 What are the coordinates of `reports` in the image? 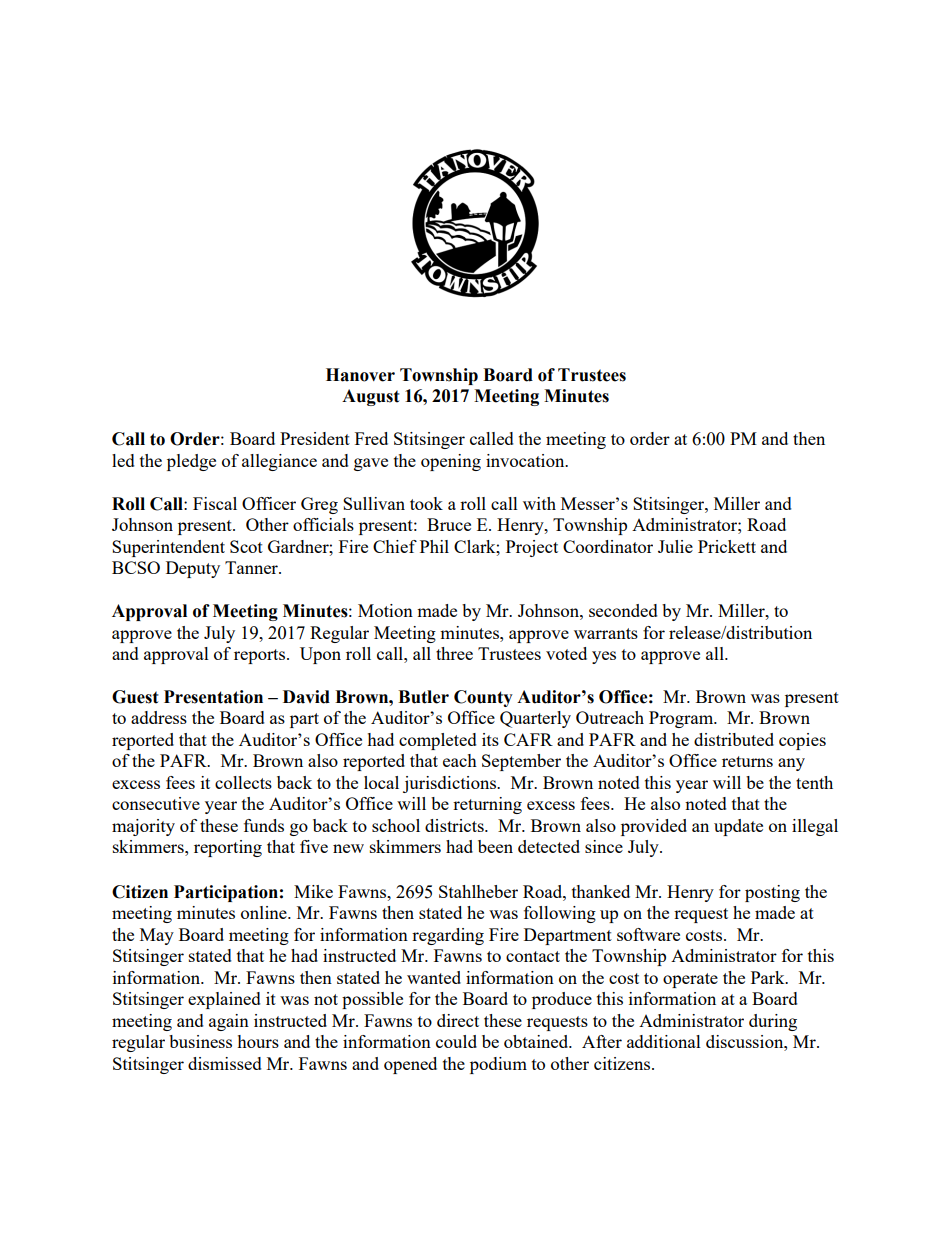 It's located at (261, 656).
